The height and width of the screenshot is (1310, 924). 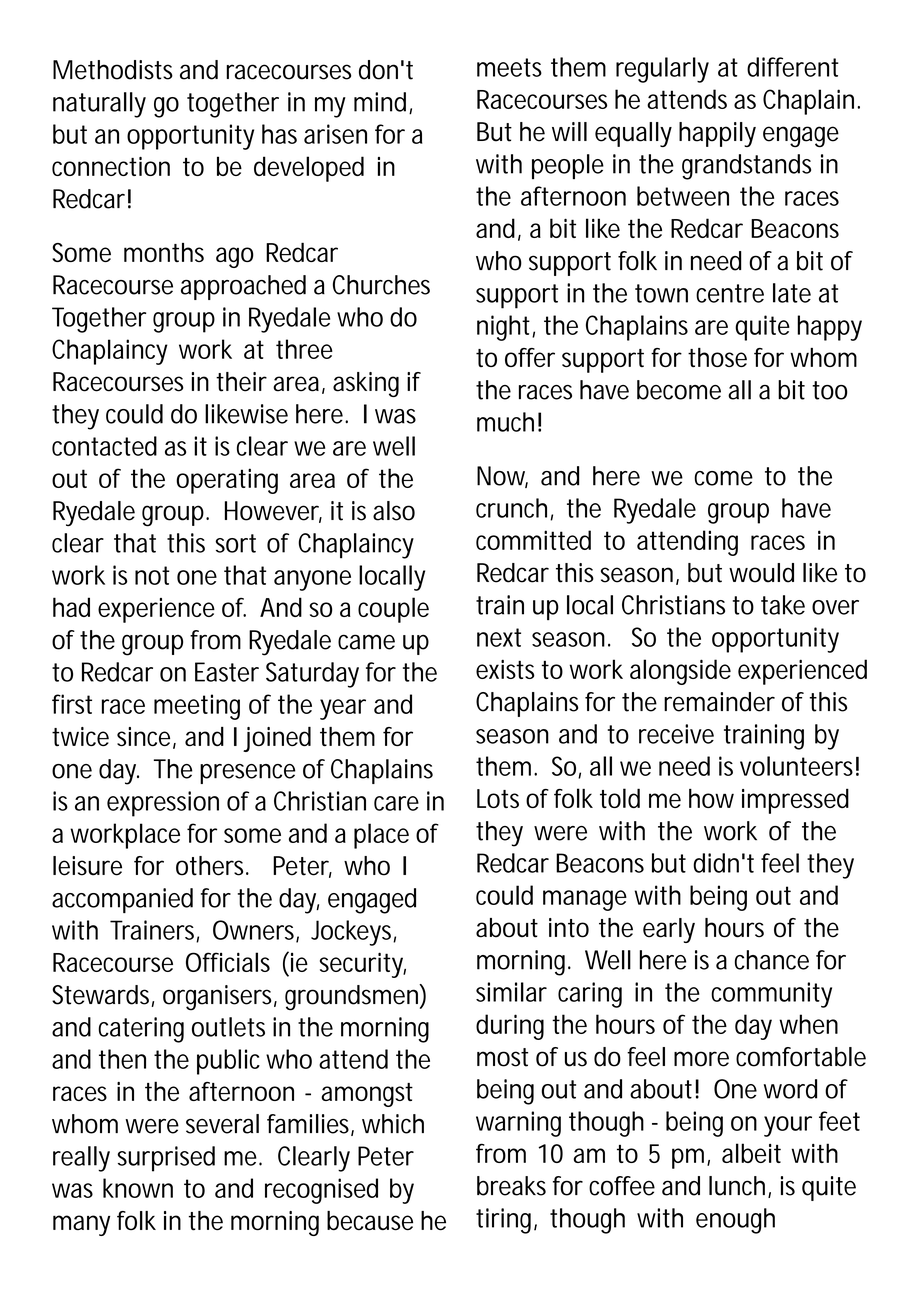 What do you see at coordinates (509, 67) in the screenshot?
I see `meets` at bounding box center [509, 67].
